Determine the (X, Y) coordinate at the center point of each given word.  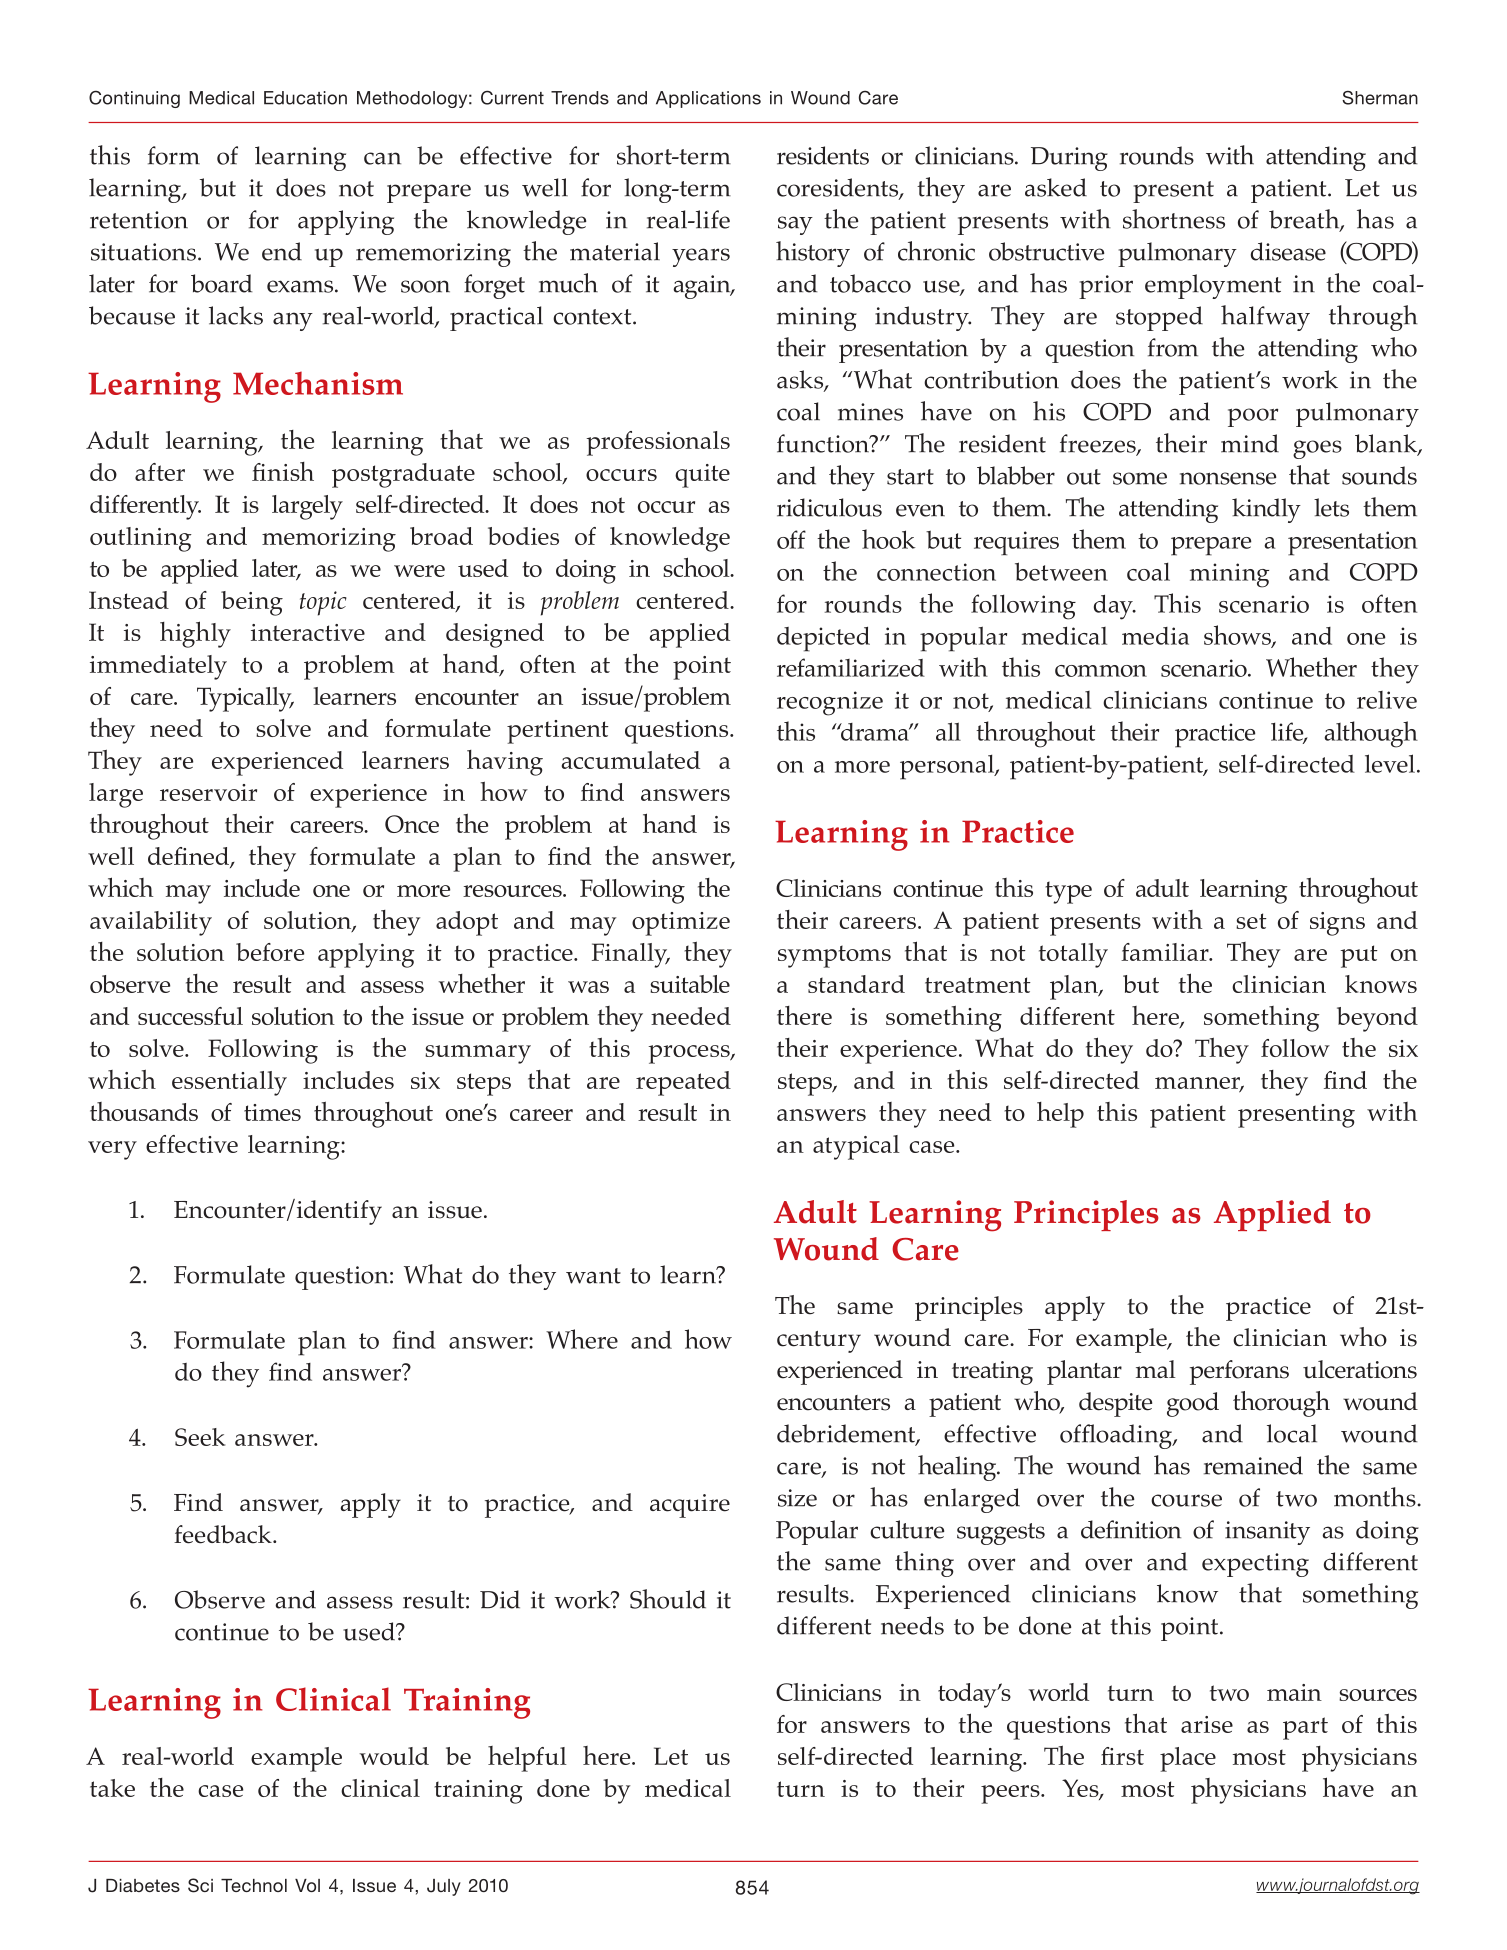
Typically (245, 699)
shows (1238, 636)
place (1188, 1759)
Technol (254, 1885)
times (272, 1112)
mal (1156, 1369)
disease (1288, 251)
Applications (708, 99)
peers (1011, 1794)
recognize (830, 703)
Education (305, 98)
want (593, 1276)
